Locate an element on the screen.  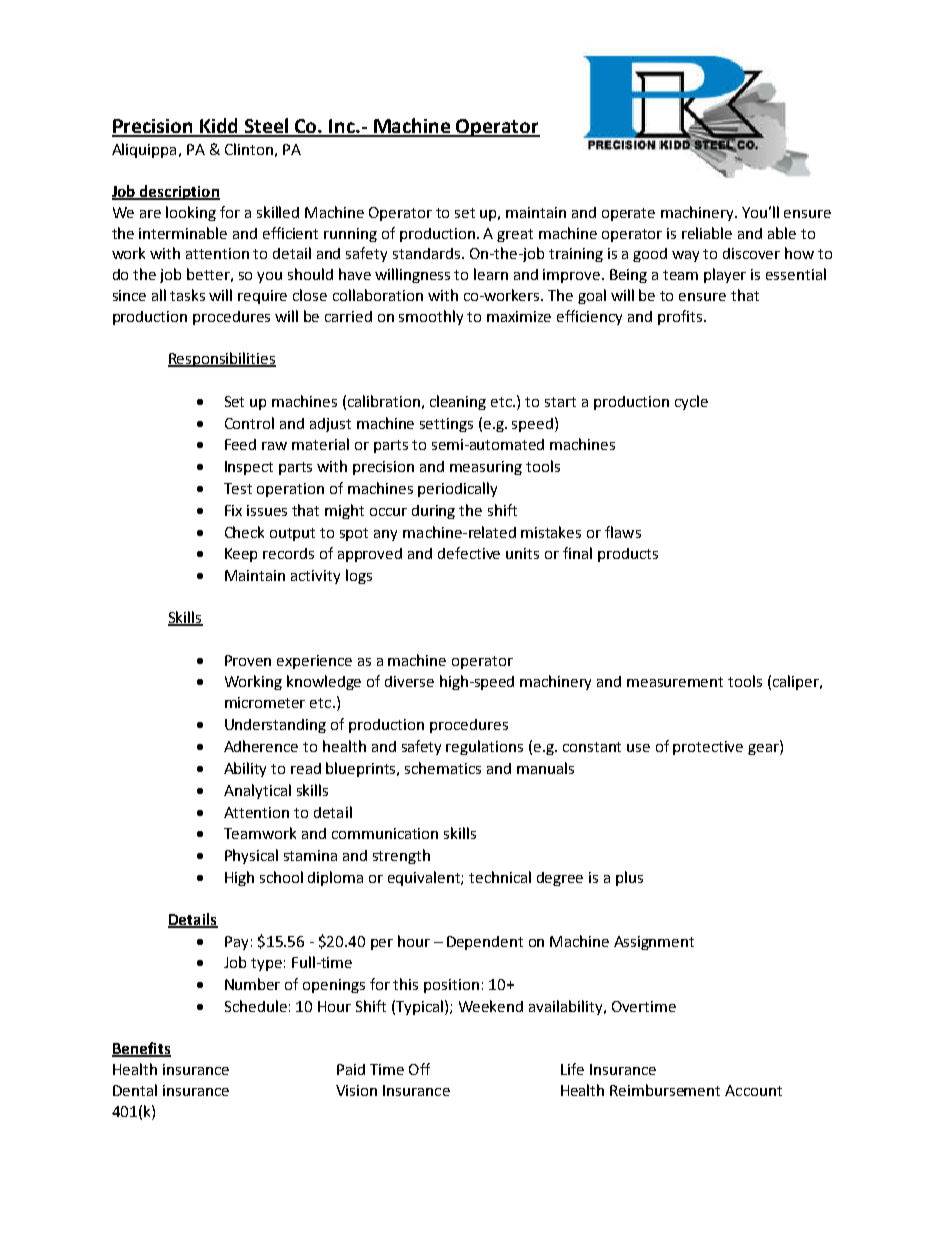
measurement is located at coordinates (675, 682).
